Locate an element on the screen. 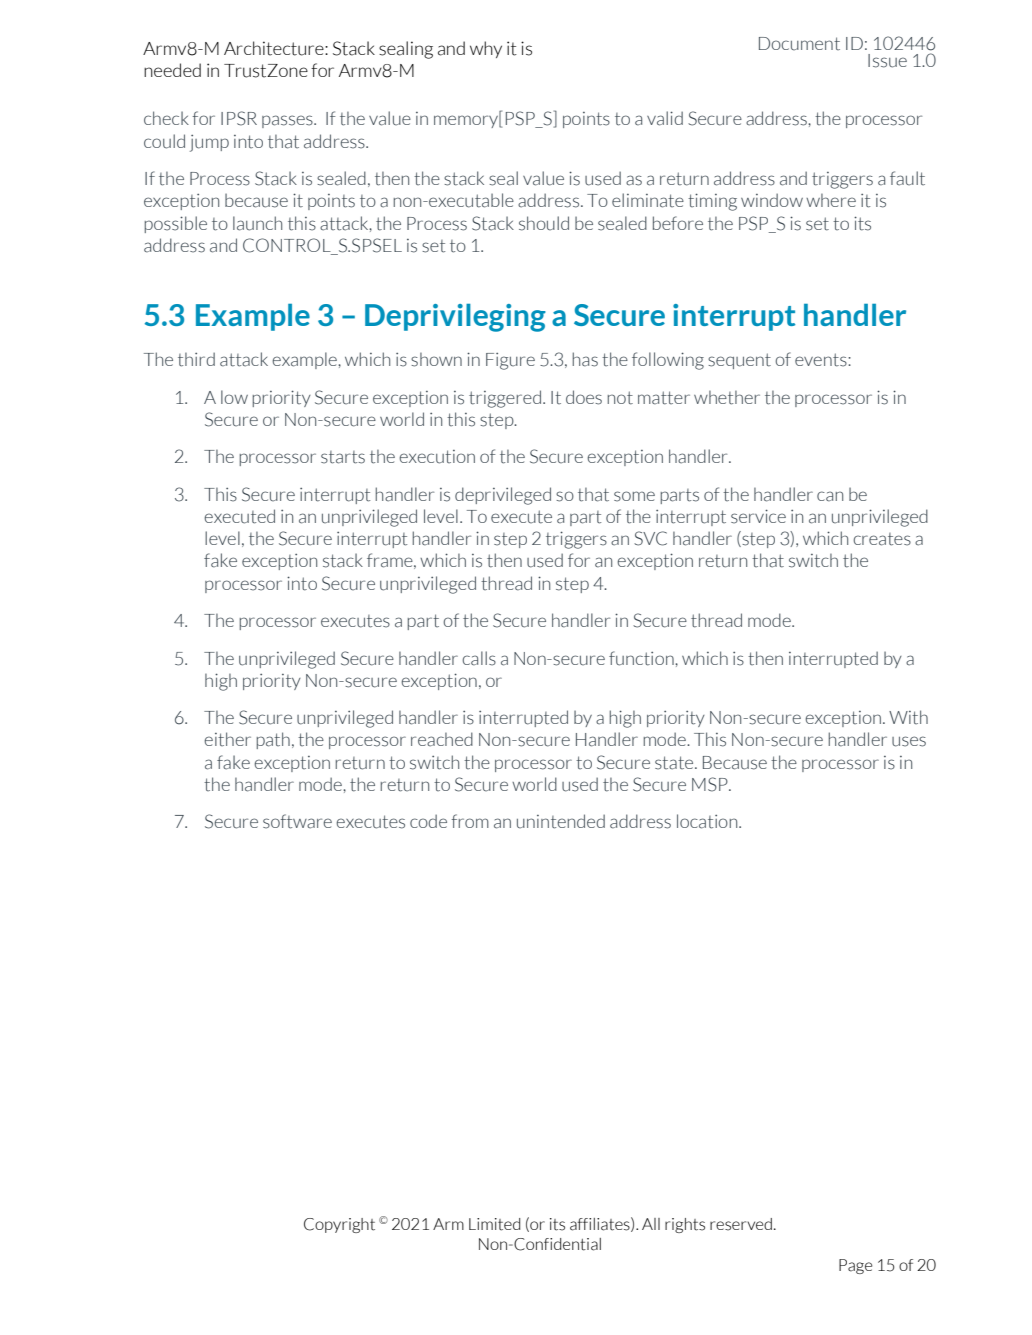 This screenshot has height=1335, width=1032. Architecture is located at coordinates (275, 48).
